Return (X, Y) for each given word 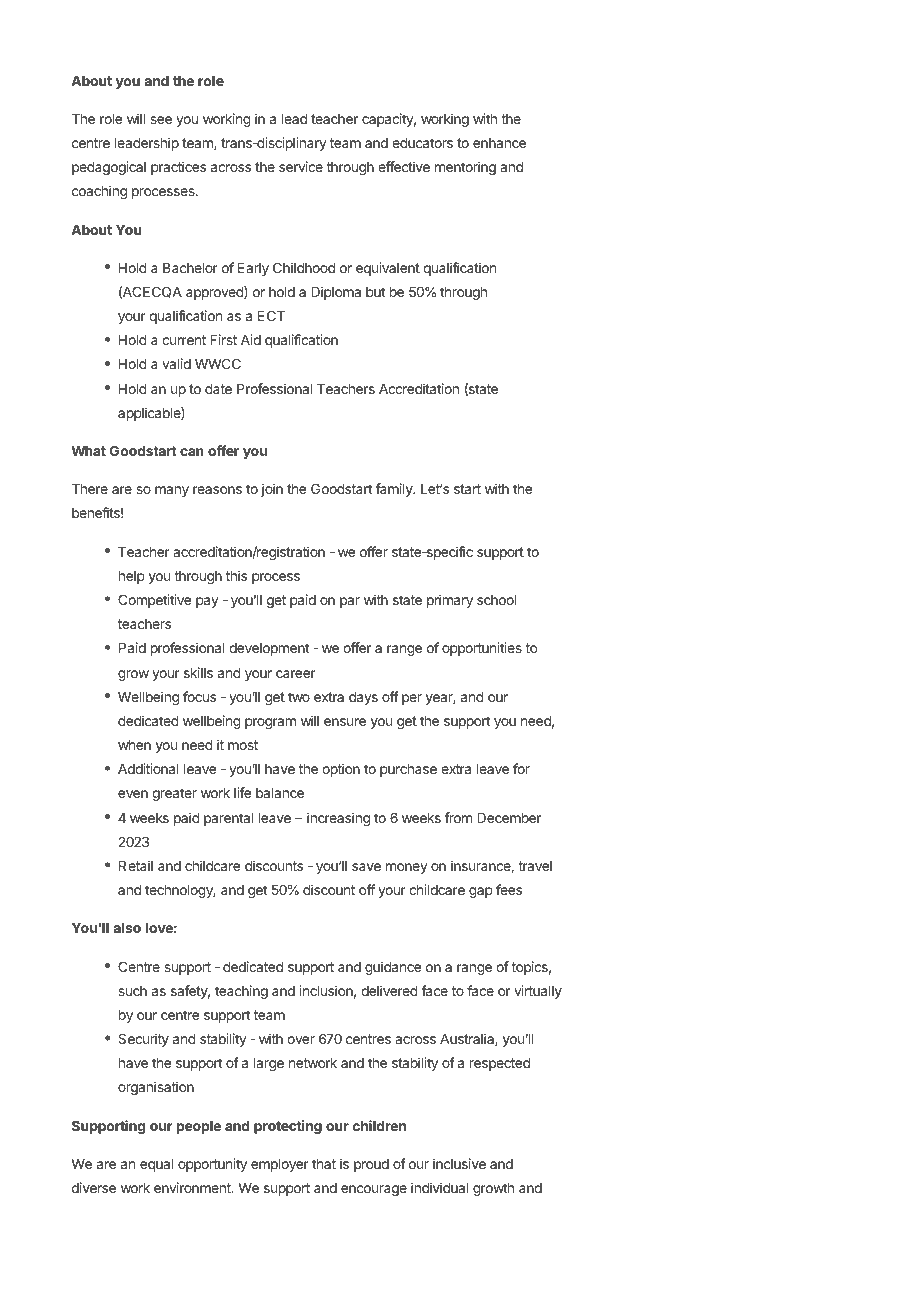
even (133, 794)
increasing (338, 819)
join (272, 490)
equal (156, 1165)
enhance (499, 143)
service (301, 166)
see (161, 120)
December (509, 818)
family (395, 490)
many (172, 491)
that (324, 1164)
